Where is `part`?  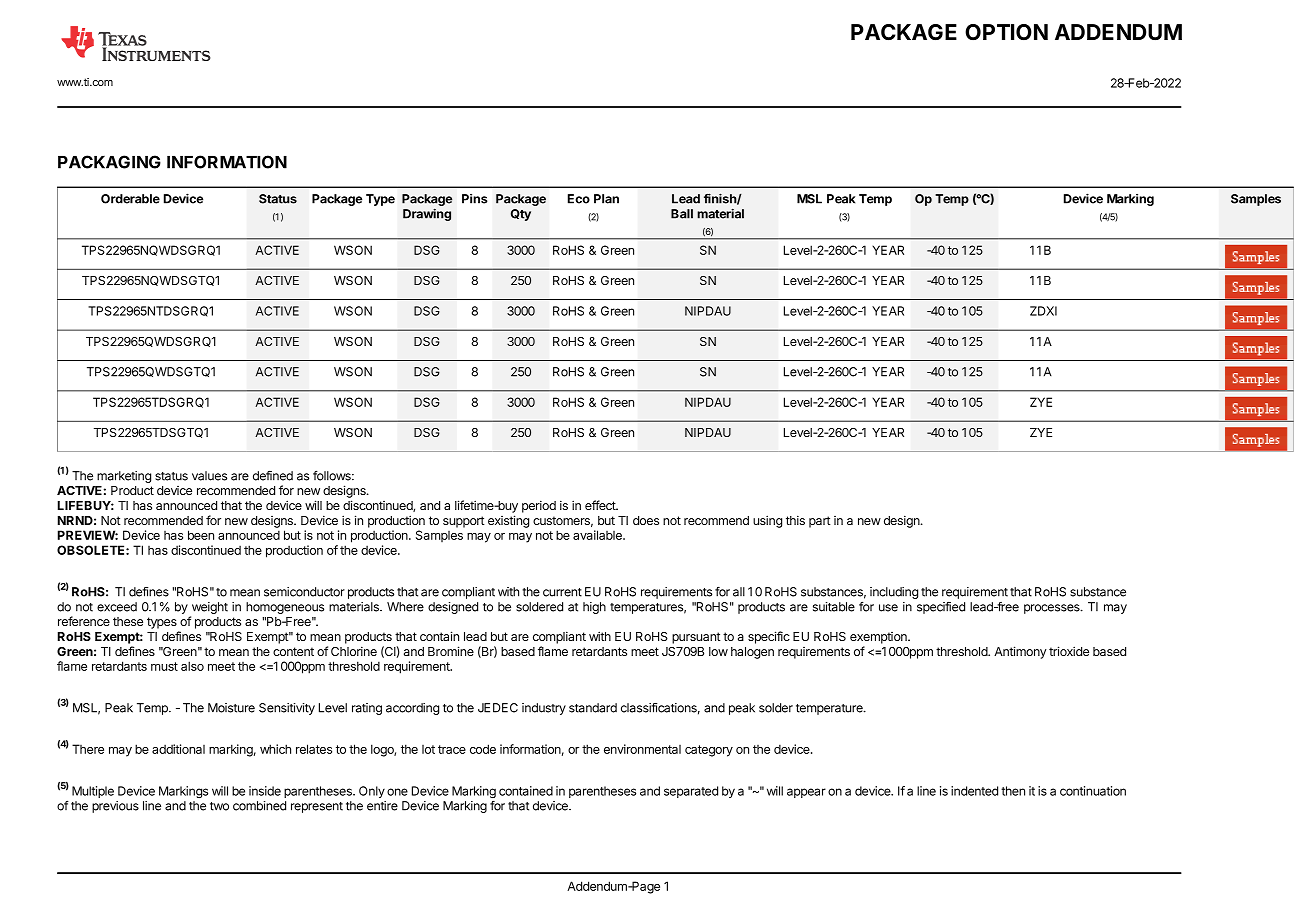 part is located at coordinates (820, 522).
